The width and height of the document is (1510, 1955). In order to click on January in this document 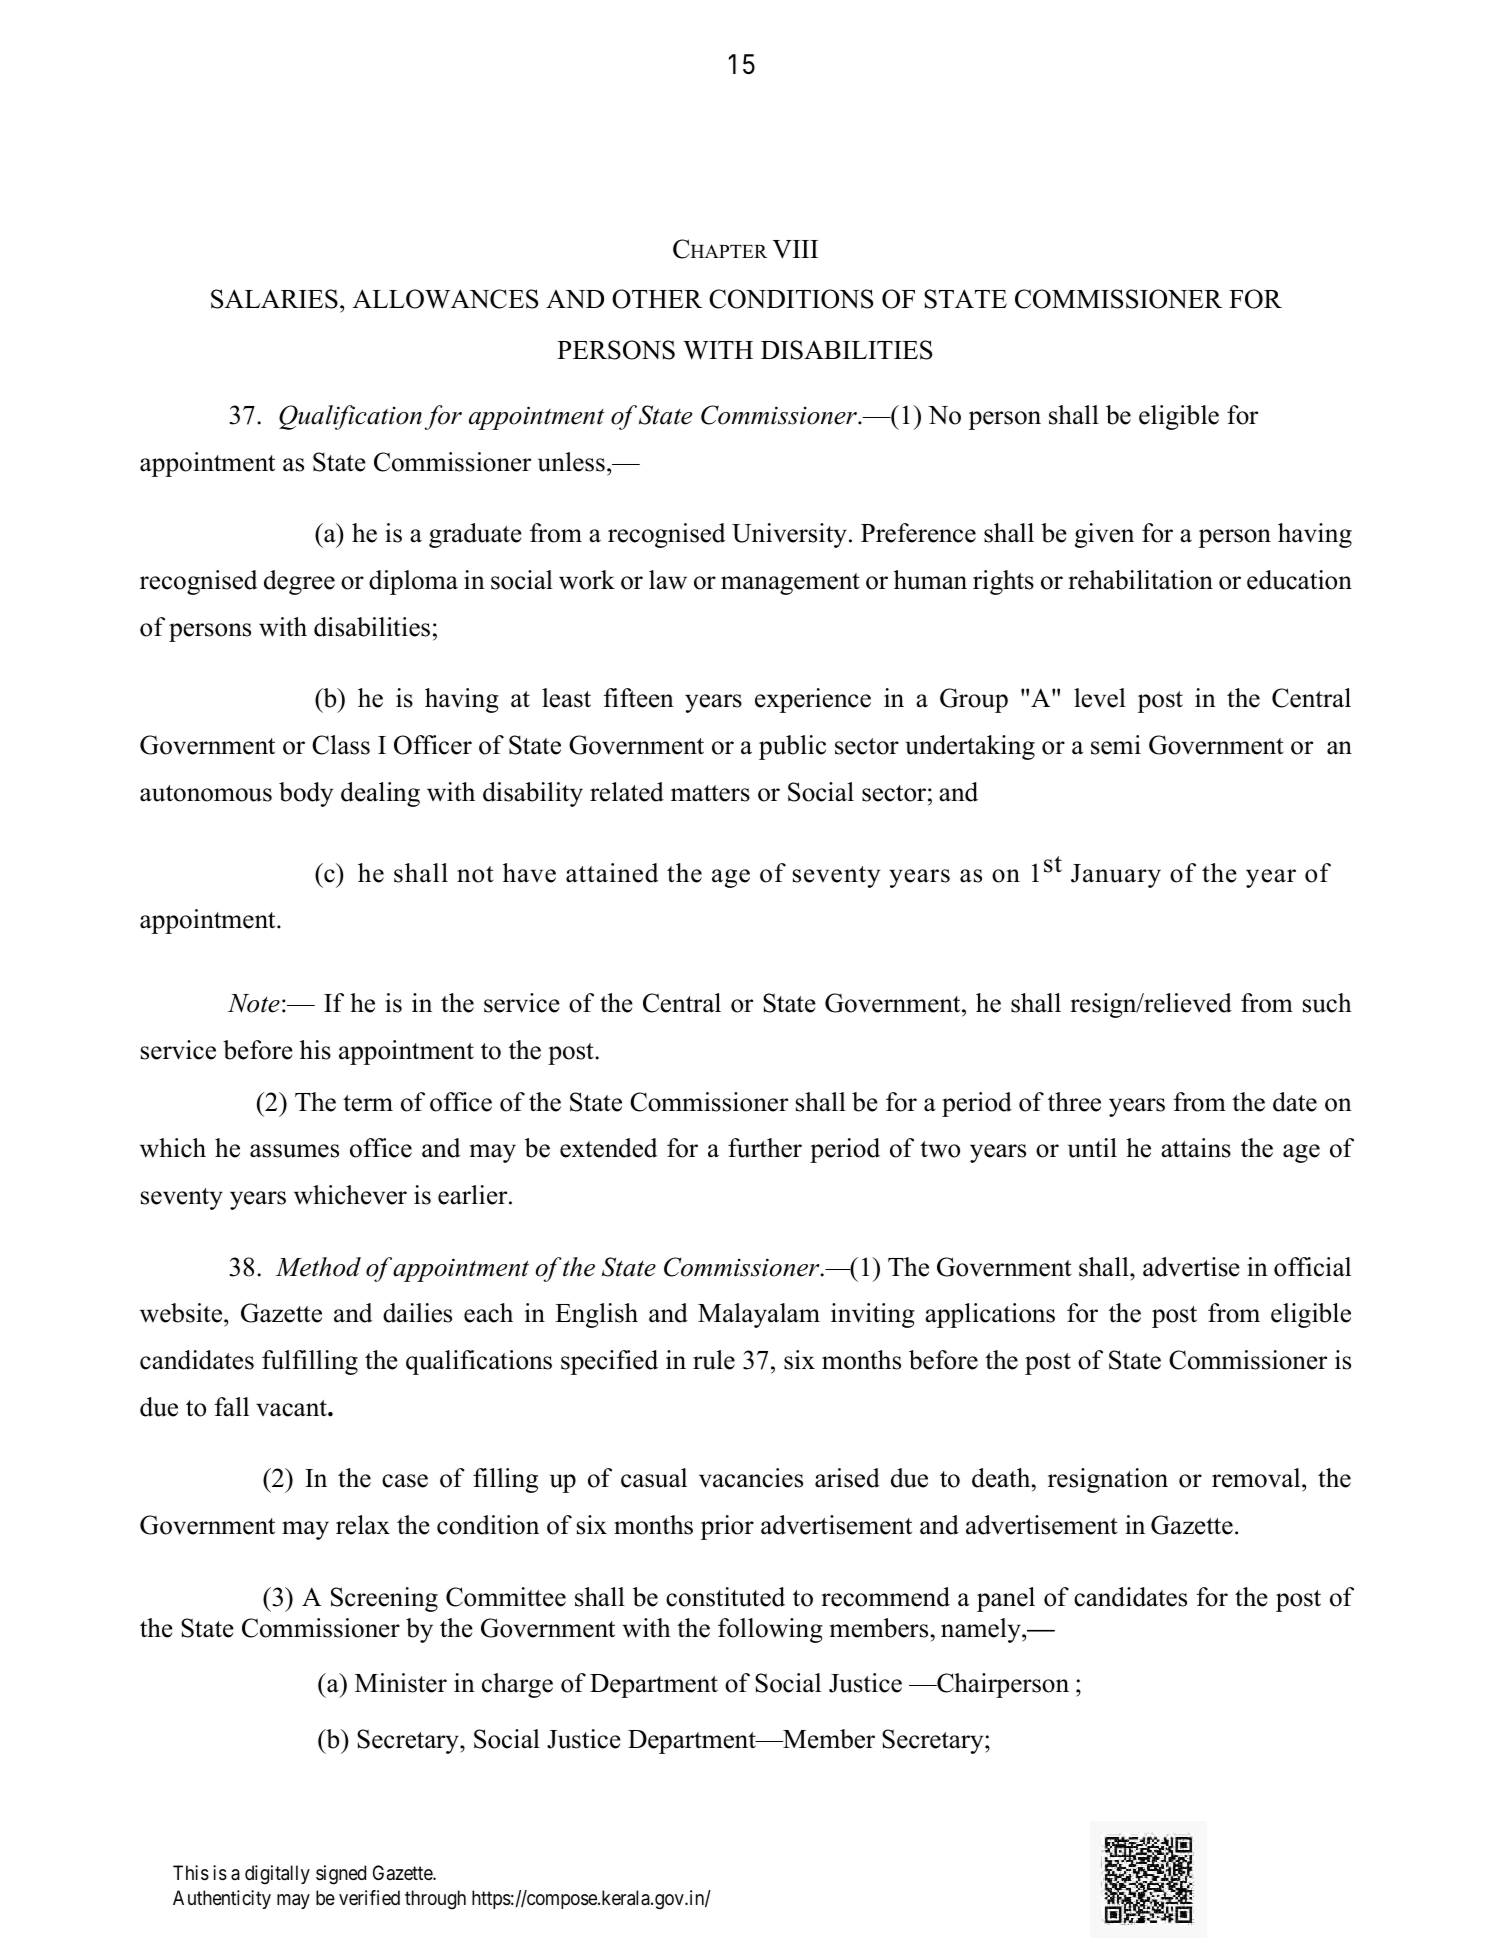, I will do `click(1116, 876)`.
